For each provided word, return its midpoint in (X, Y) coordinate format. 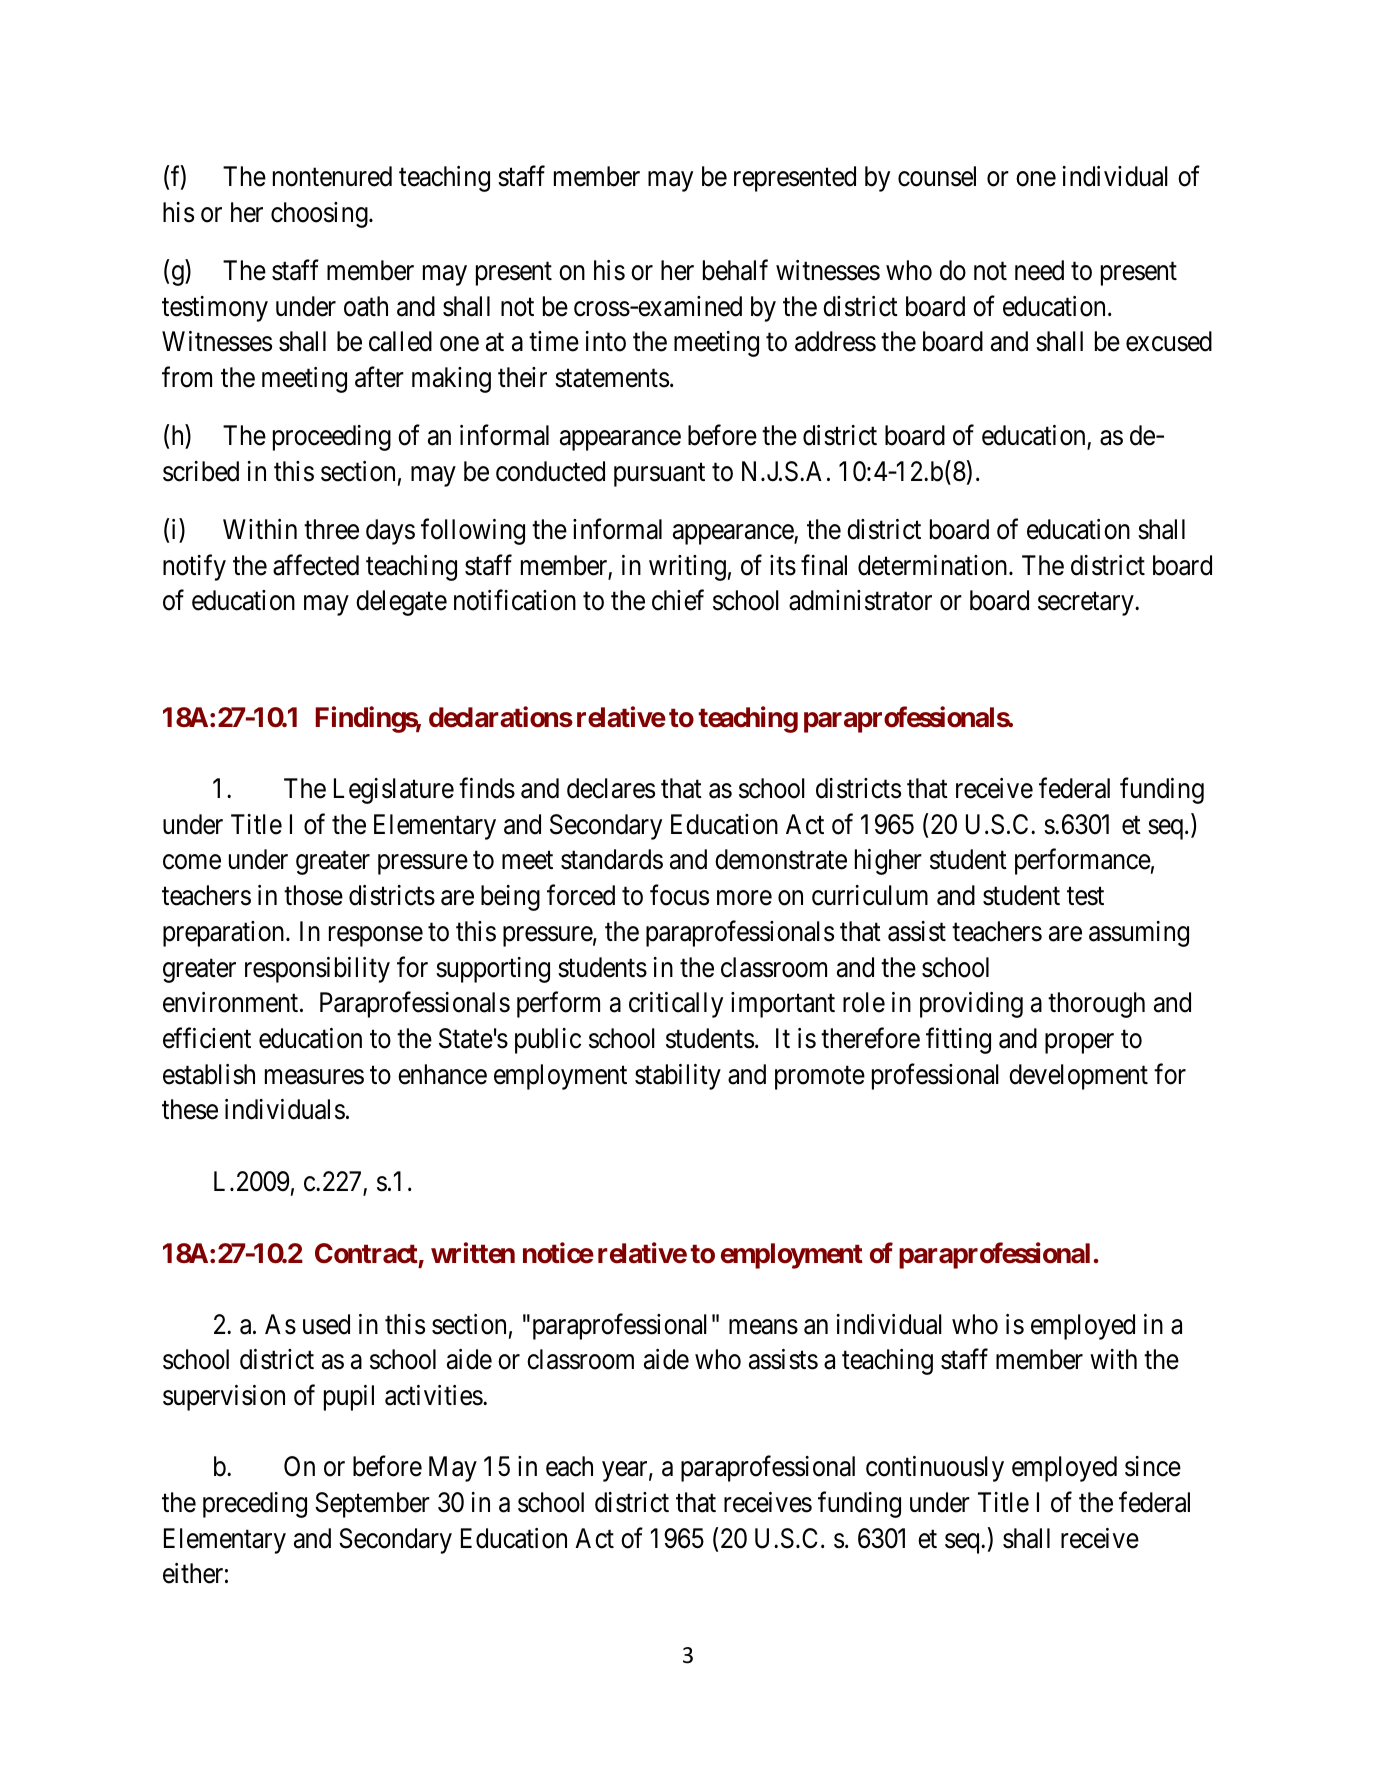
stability (678, 1077)
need (1039, 270)
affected (316, 565)
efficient (207, 1038)
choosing (320, 215)
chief (678, 600)
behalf (735, 270)
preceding (255, 1505)
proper (1079, 1044)
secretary (1087, 604)
